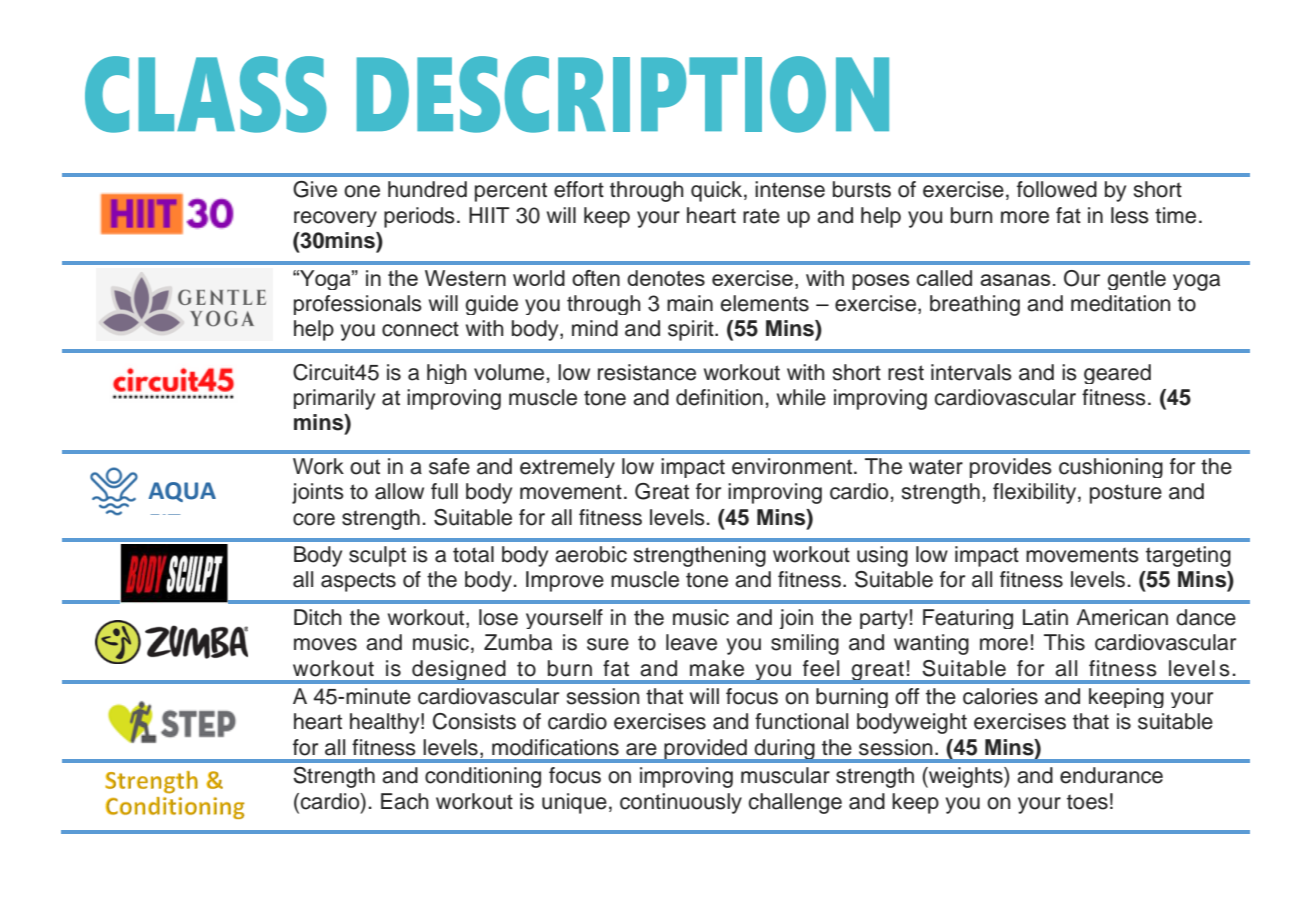 This screenshot has width=1313, height=924. What do you see at coordinates (405, 801) in the screenshot?
I see `Each` at bounding box center [405, 801].
